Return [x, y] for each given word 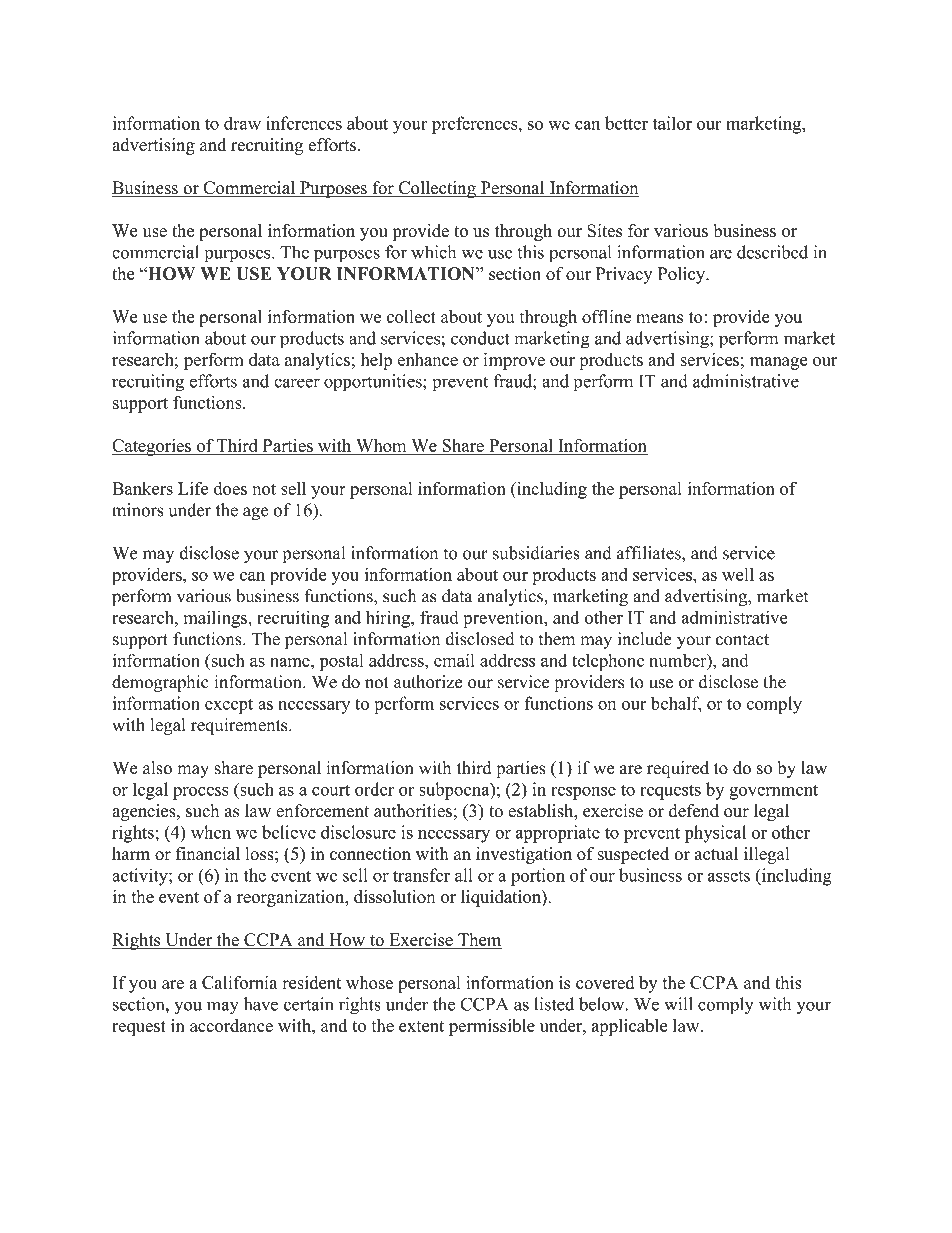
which [433, 252]
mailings [216, 619]
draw [242, 123]
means [659, 318]
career [297, 383]
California [240, 982]
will [678, 1004]
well [738, 574]
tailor [672, 123]
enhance [428, 359]
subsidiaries [536, 553]
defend [694, 811]
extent [421, 1026]
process [201, 793]
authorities [413, 811]
